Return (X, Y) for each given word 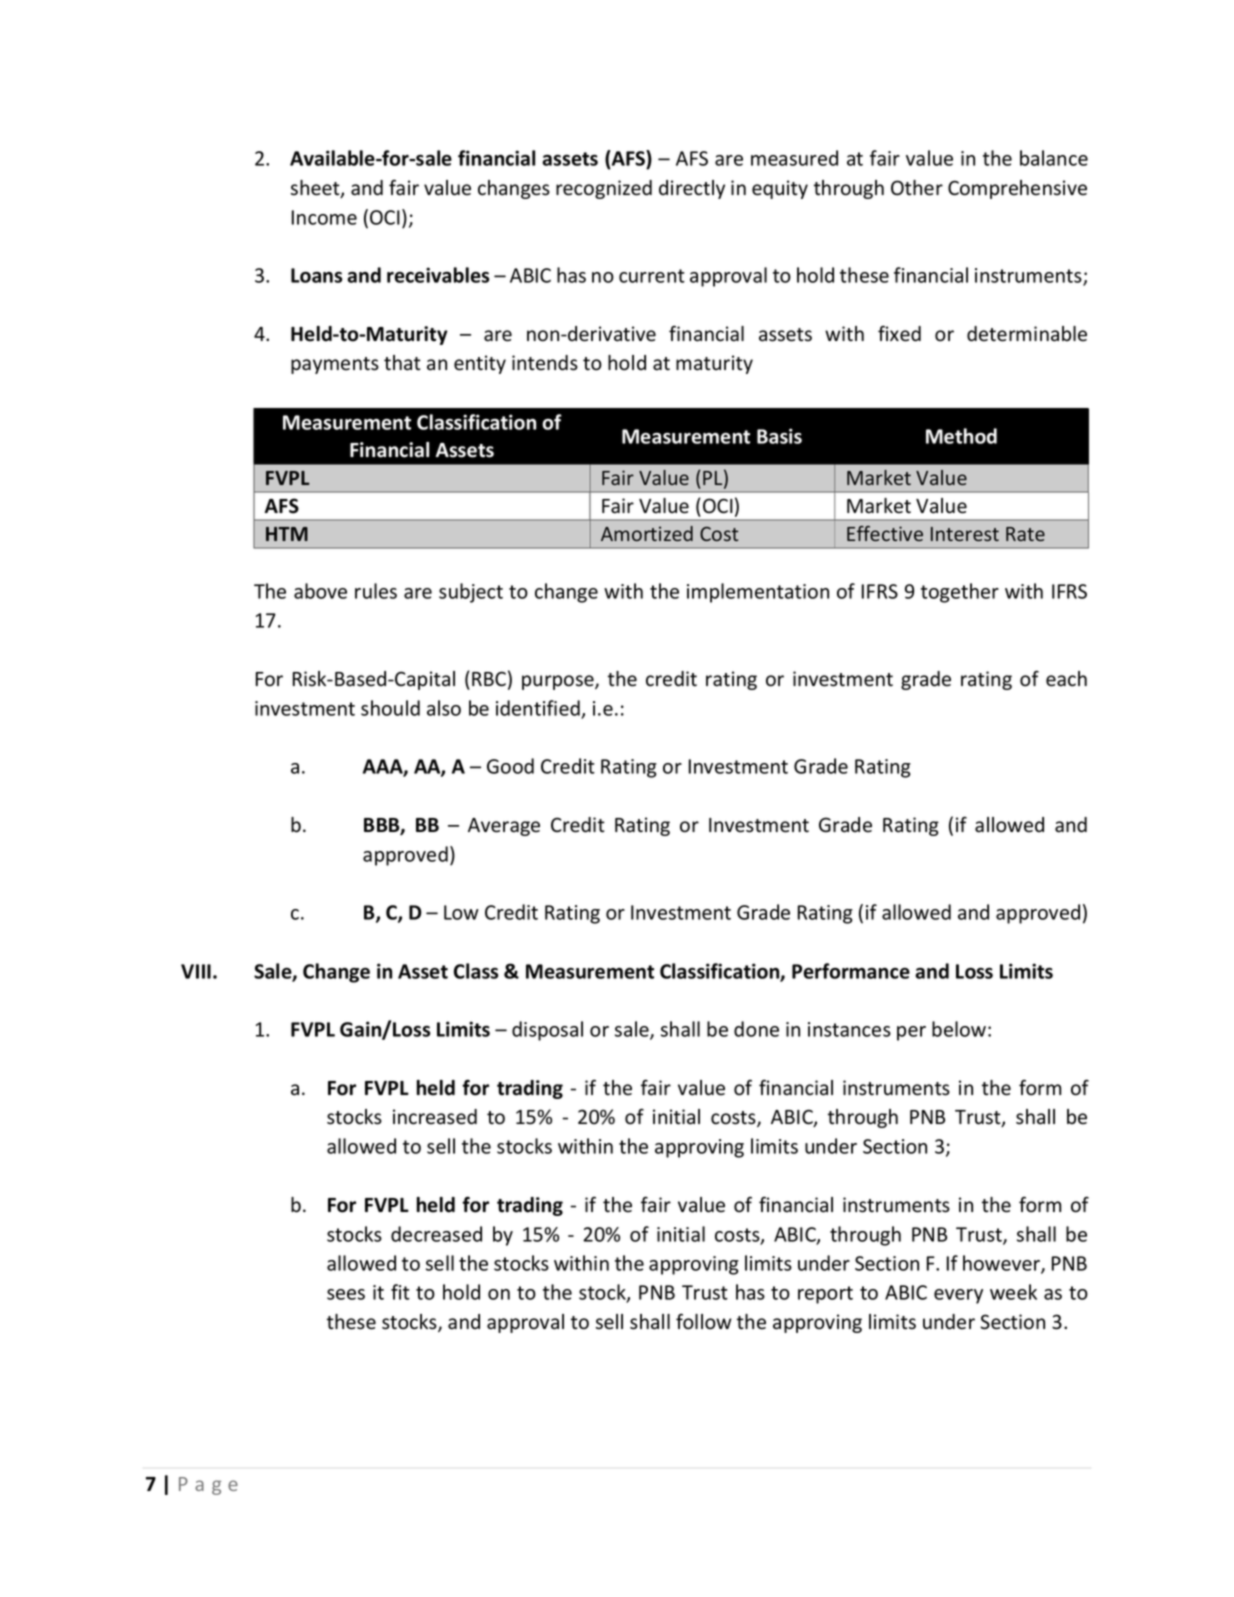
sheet (316, 189)
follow (704, 1321)
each (1066, 679)
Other (917, 188)
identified (538, 708)
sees (346, 1294)
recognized (604, 189)
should (390, 708)
